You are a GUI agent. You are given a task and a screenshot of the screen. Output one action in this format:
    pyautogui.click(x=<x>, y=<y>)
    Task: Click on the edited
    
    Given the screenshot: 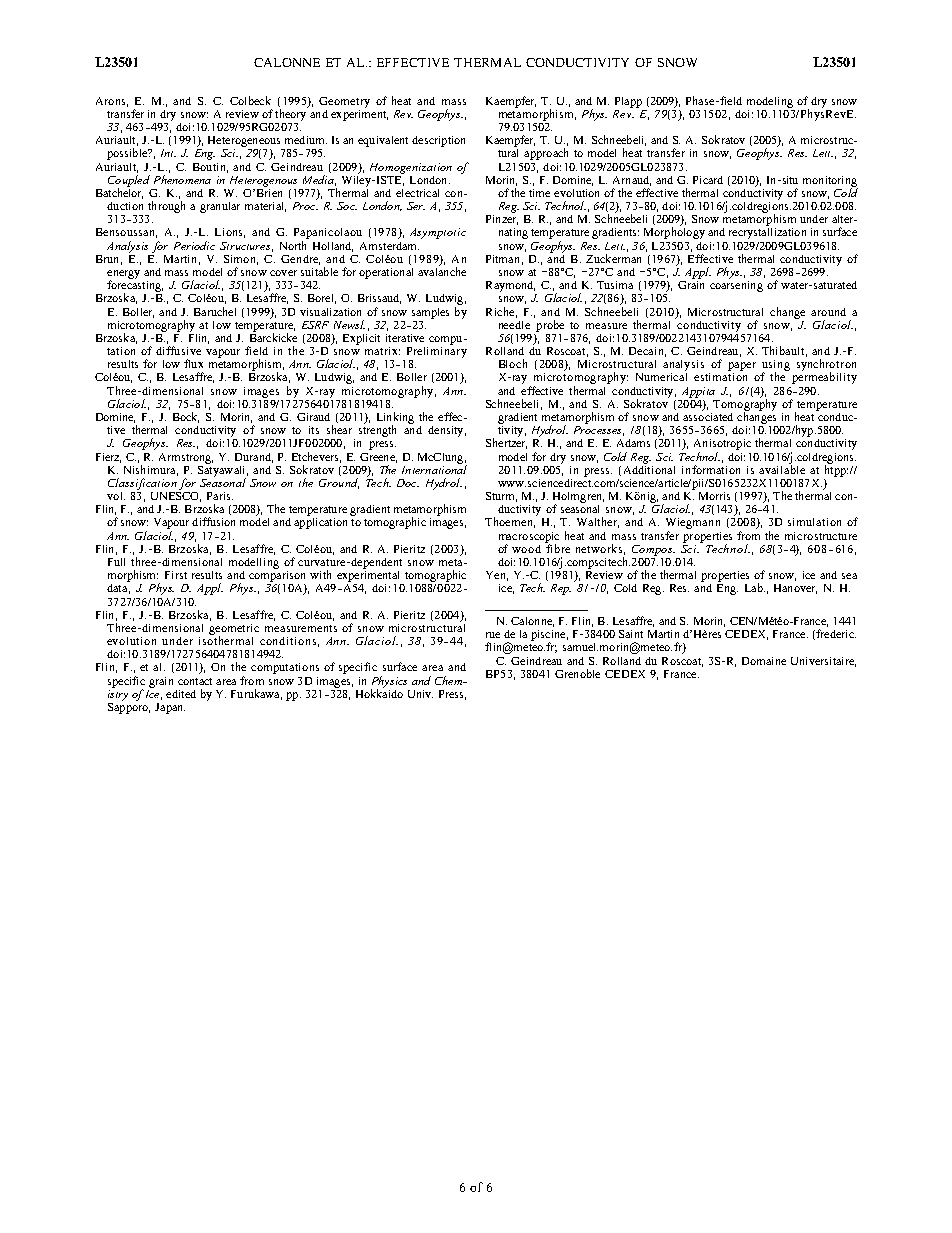 What is the action you would take?
    pyautogui.click(x=181, y=694)
